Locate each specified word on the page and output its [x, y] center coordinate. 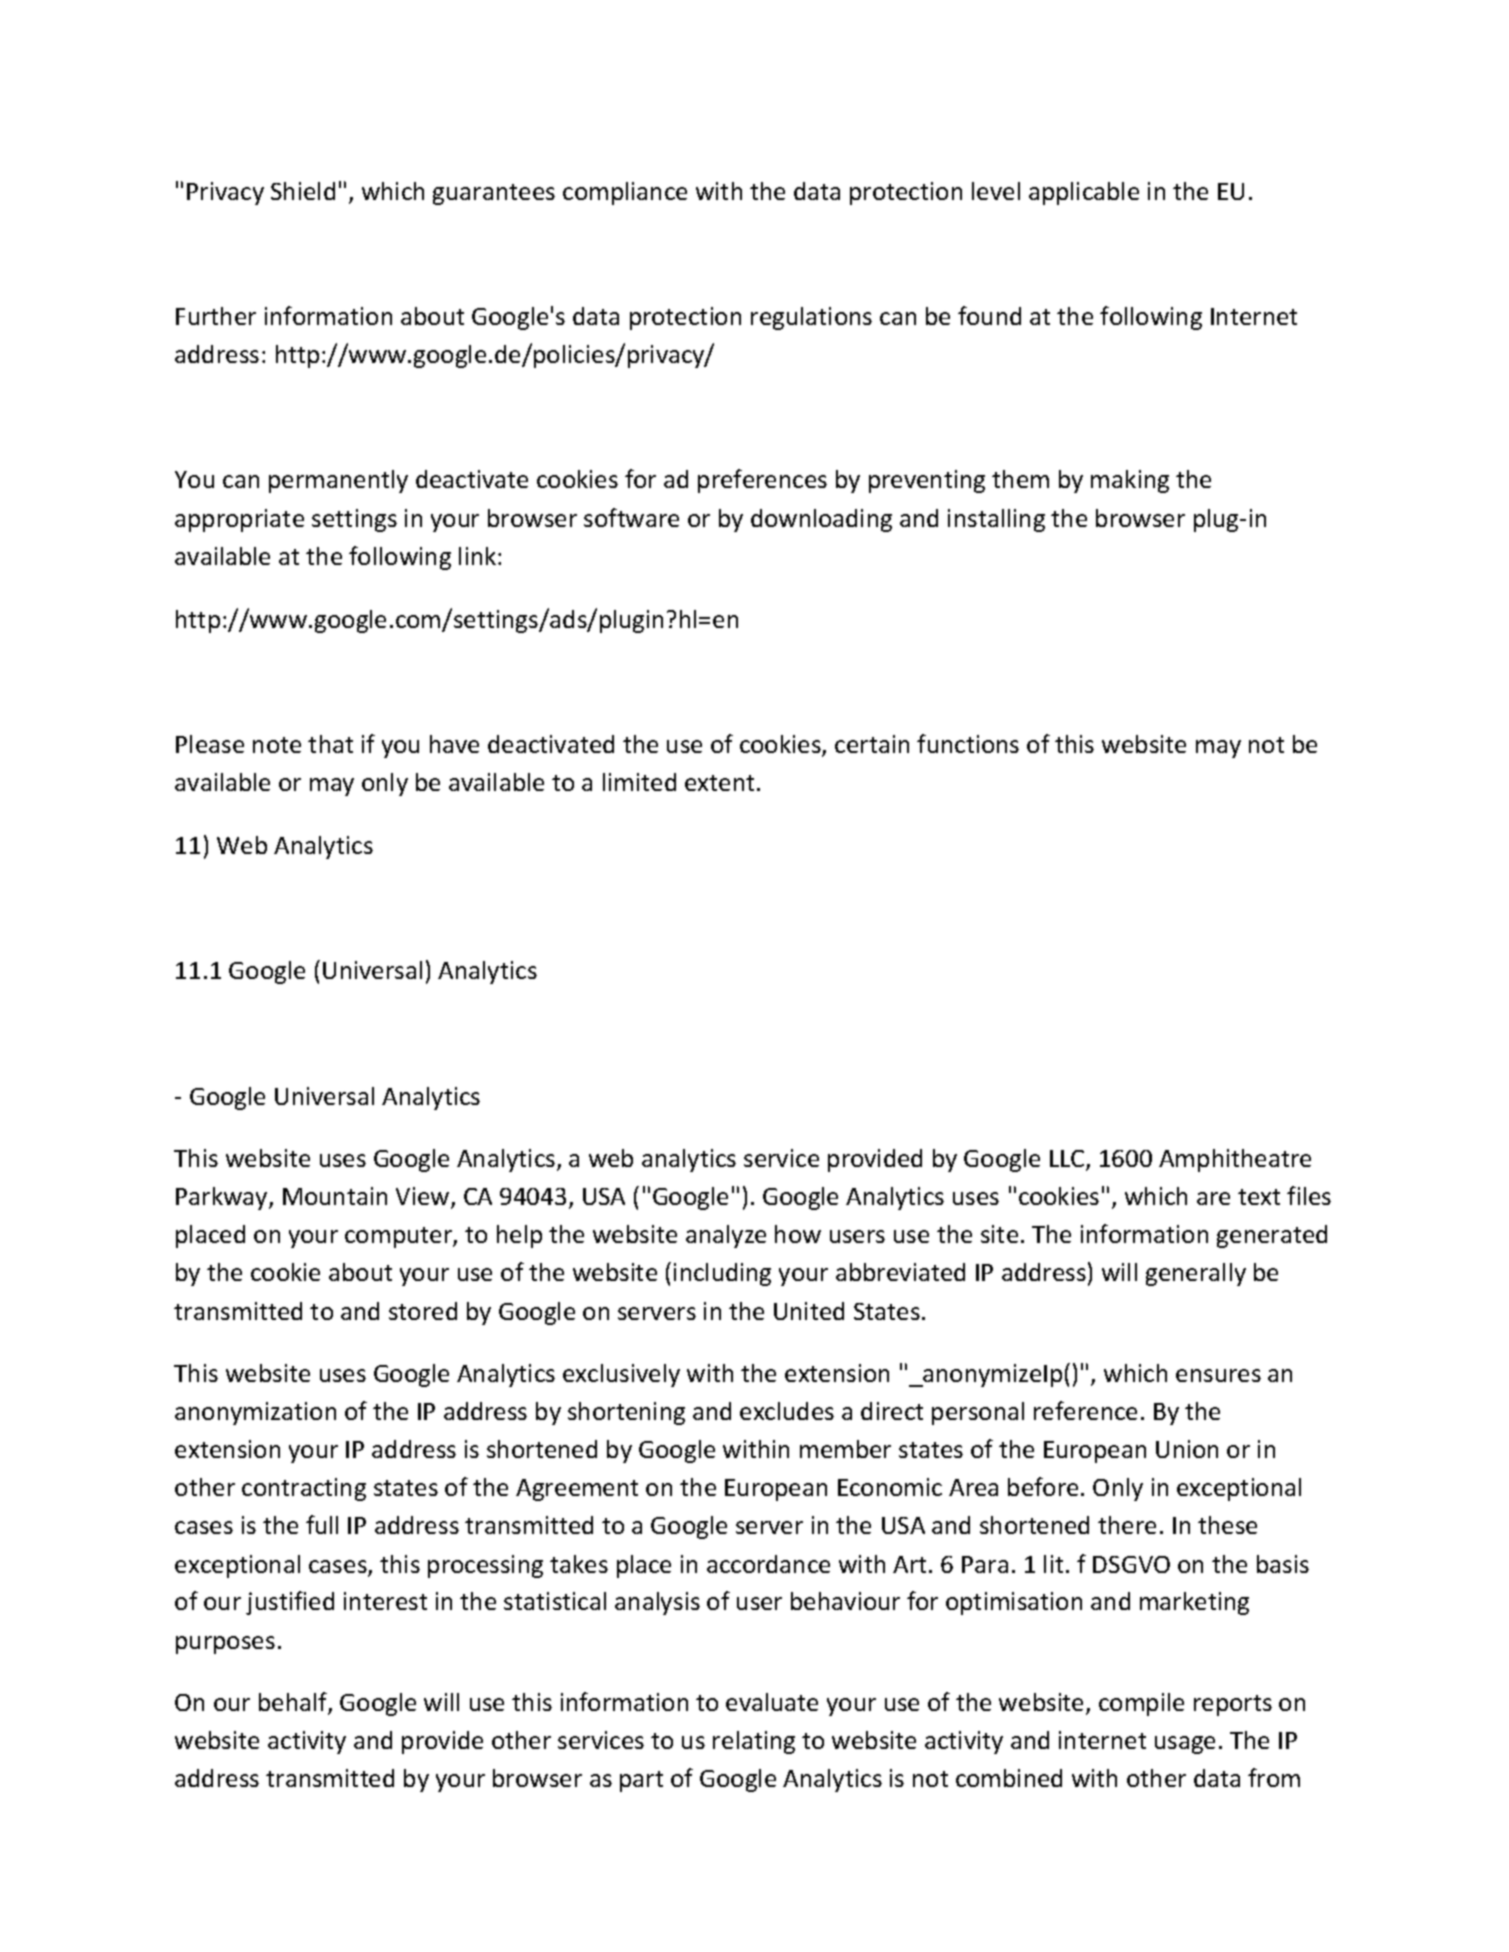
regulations [811, 318]
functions [968, 743]
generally [1196, 1274]
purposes [225, 1645]
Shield [303, 191]
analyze [726, 1236]
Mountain [335, 1196]
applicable [1084, 193]
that [330, 744]
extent [719, 783]
